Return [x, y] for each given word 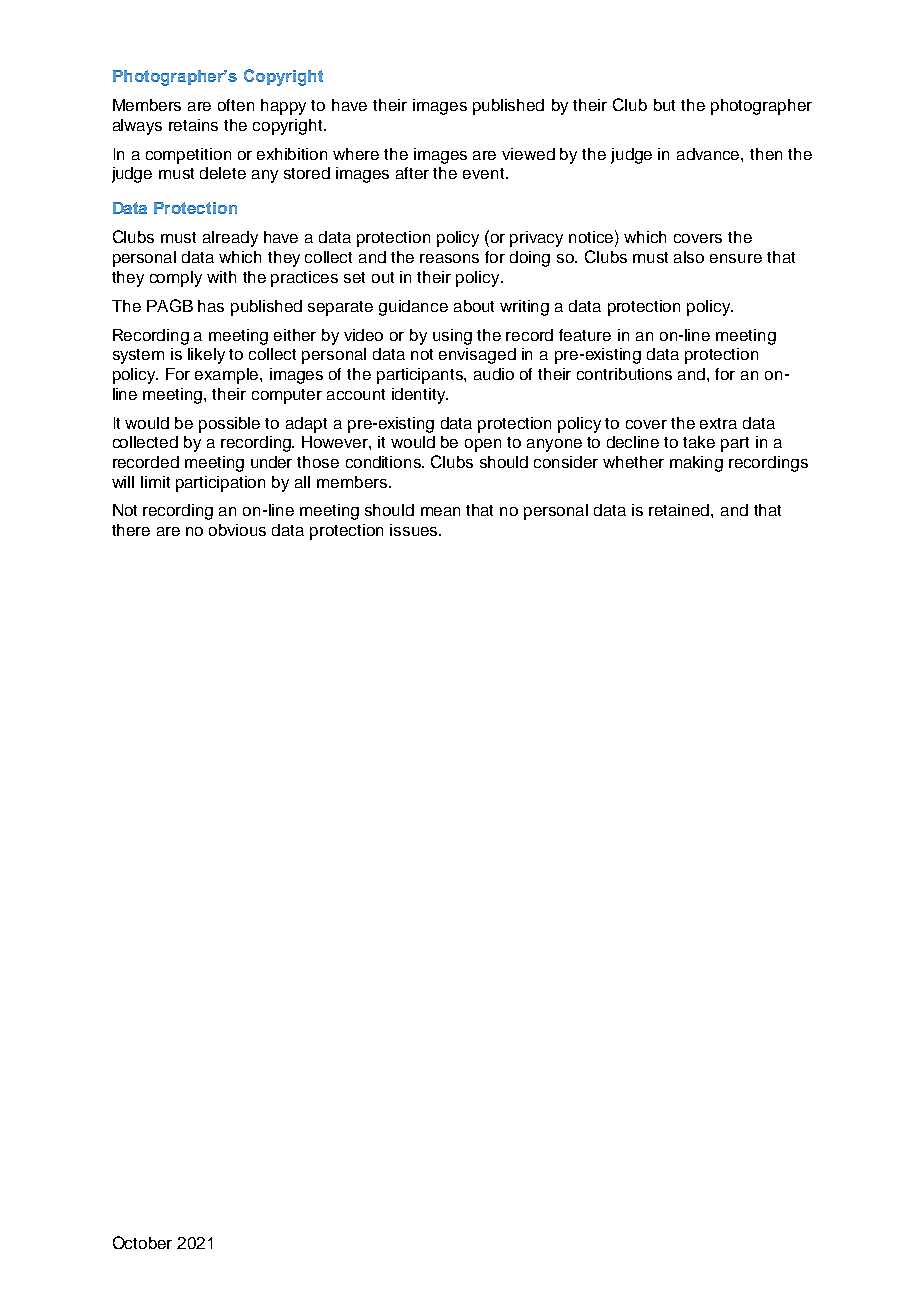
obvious [237, 530]
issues [415, 530]
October [142, 1242]
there [131, 530]
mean [440, 511]
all [302, 482]
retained [680, 510]
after [412, 173]
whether [633, 462]
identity [420, 396]
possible [229, 425]
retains [193, 125]
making [696, 464]
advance [709, 154]
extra [718, 423]
